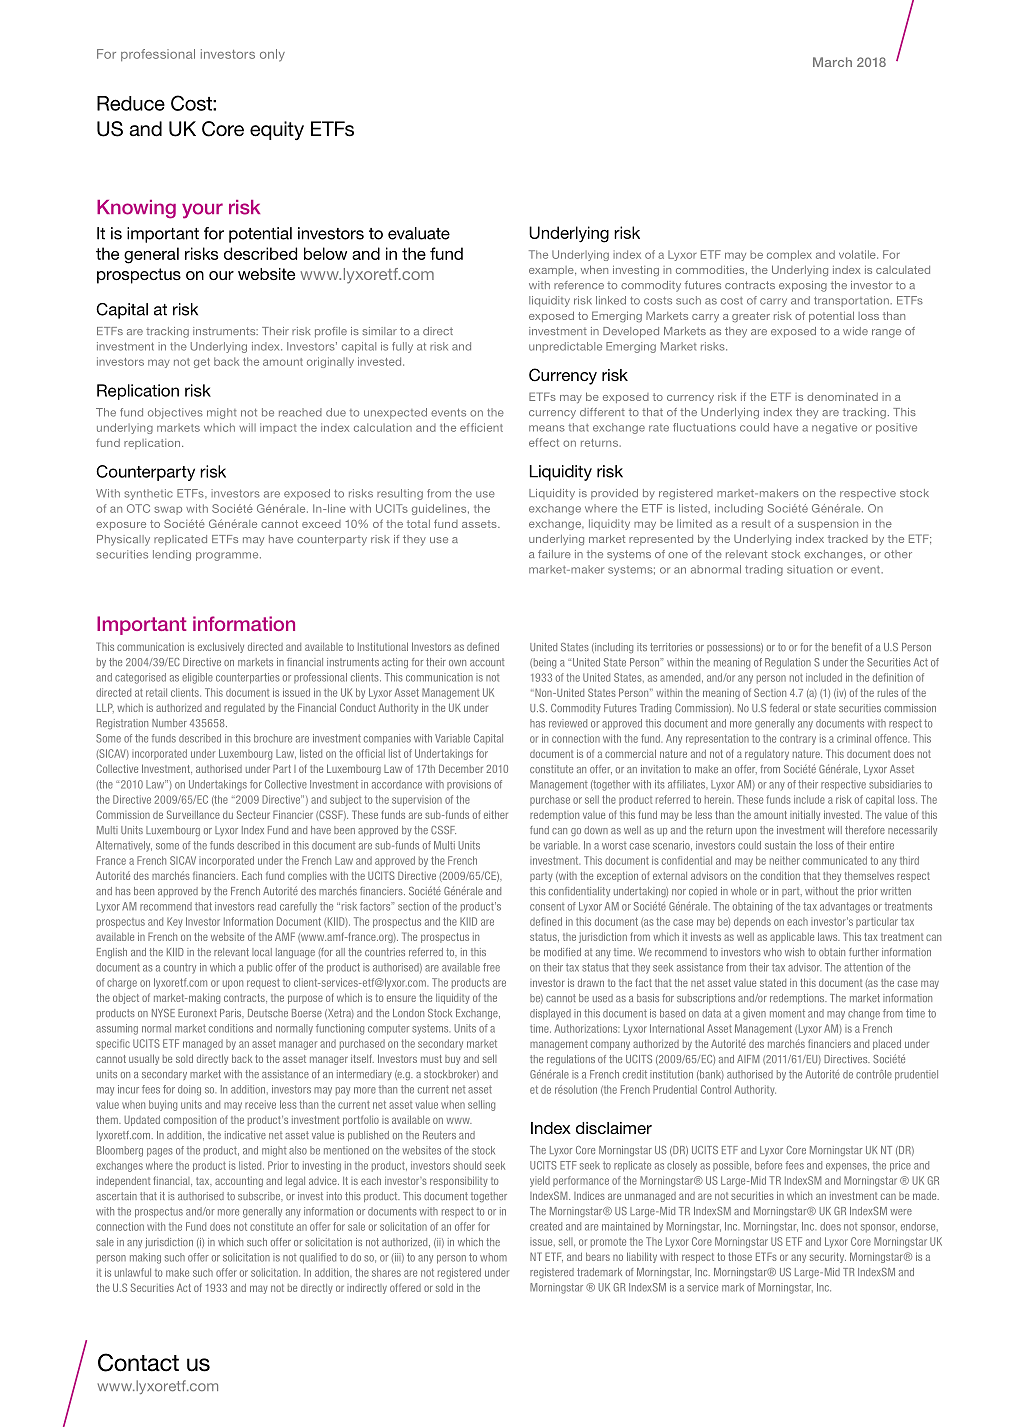 This screenshot has width=1009, height=1427. I want to click on Contact, so click(138, 1362).
